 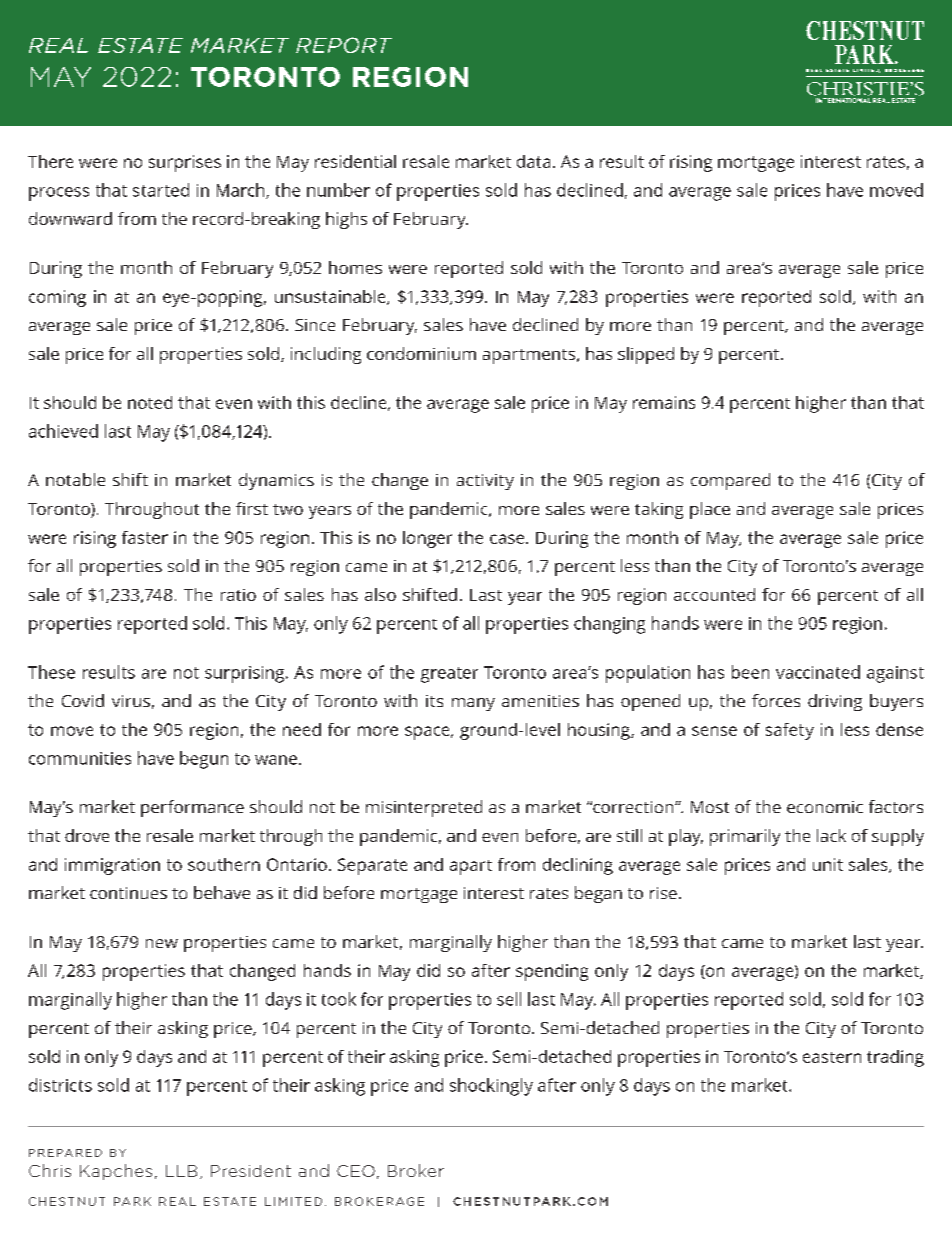 What do you see at coordinates (491, 1087) in the page?
I see `shockingly` at bounding box center [491, 1087].
